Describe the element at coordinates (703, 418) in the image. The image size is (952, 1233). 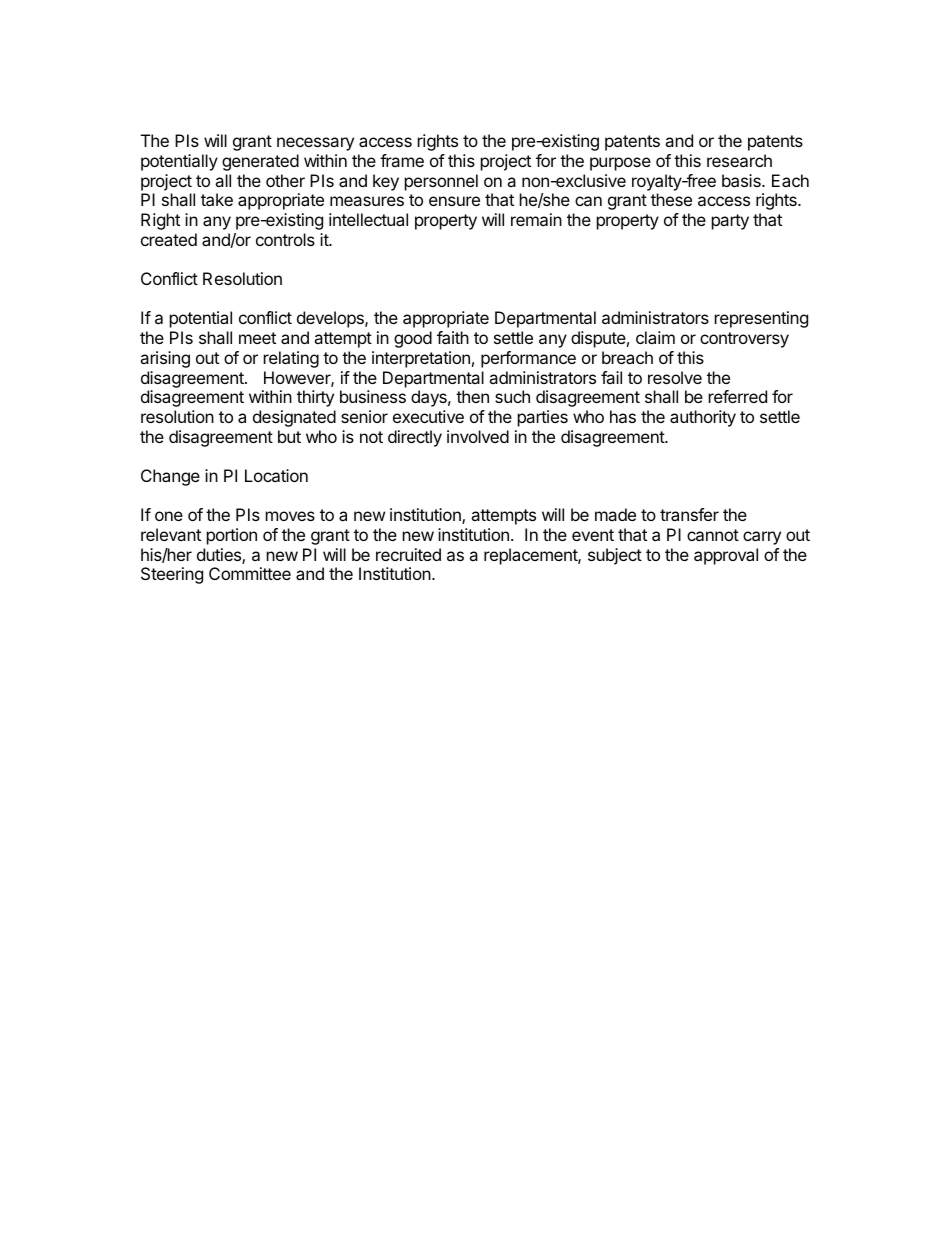
I see `authority` at that location.
